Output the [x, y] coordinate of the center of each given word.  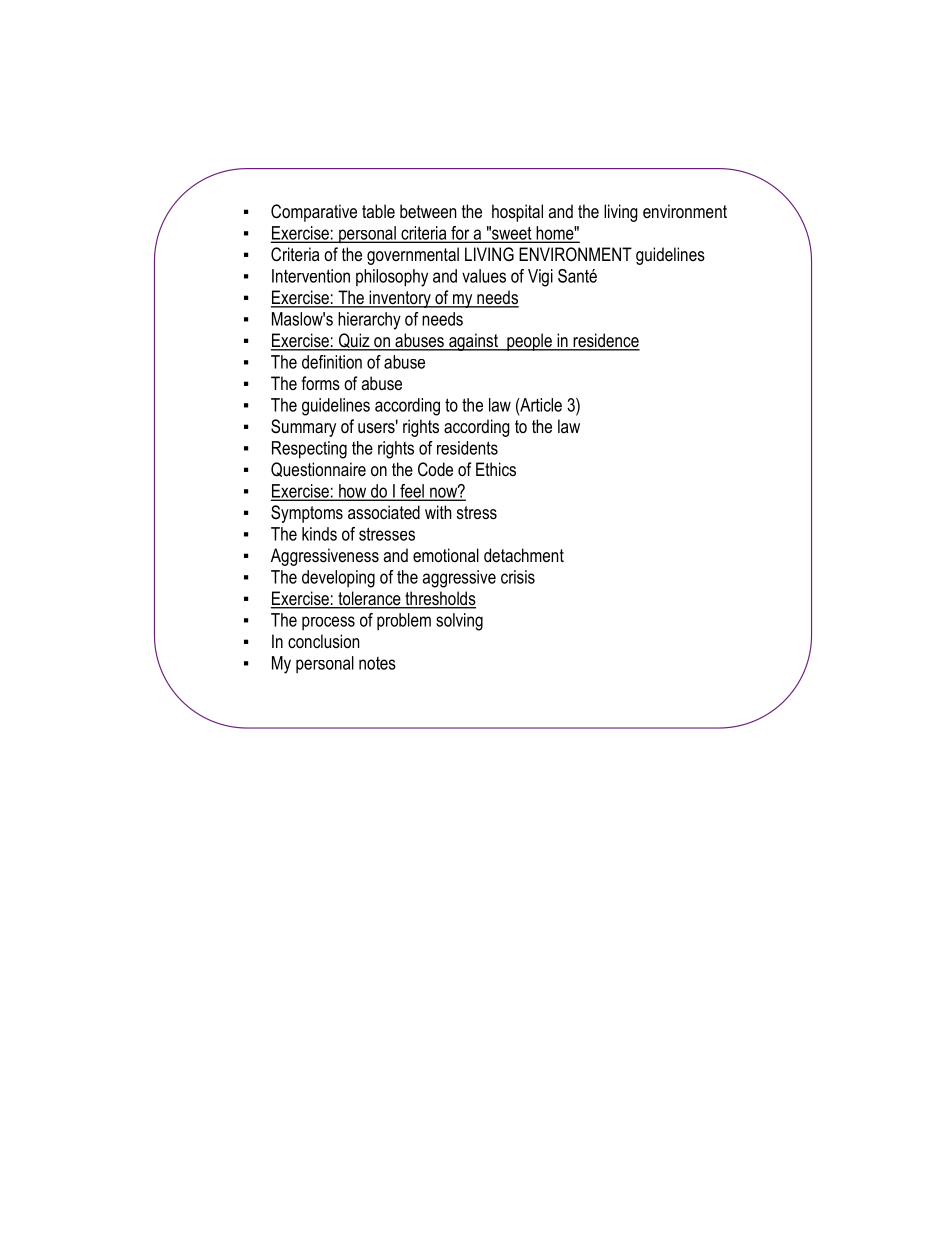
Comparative [314, 213]
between [428, 211]
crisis [518, 577]
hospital [517, 213]
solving [459, 622]
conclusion [323, 641]
